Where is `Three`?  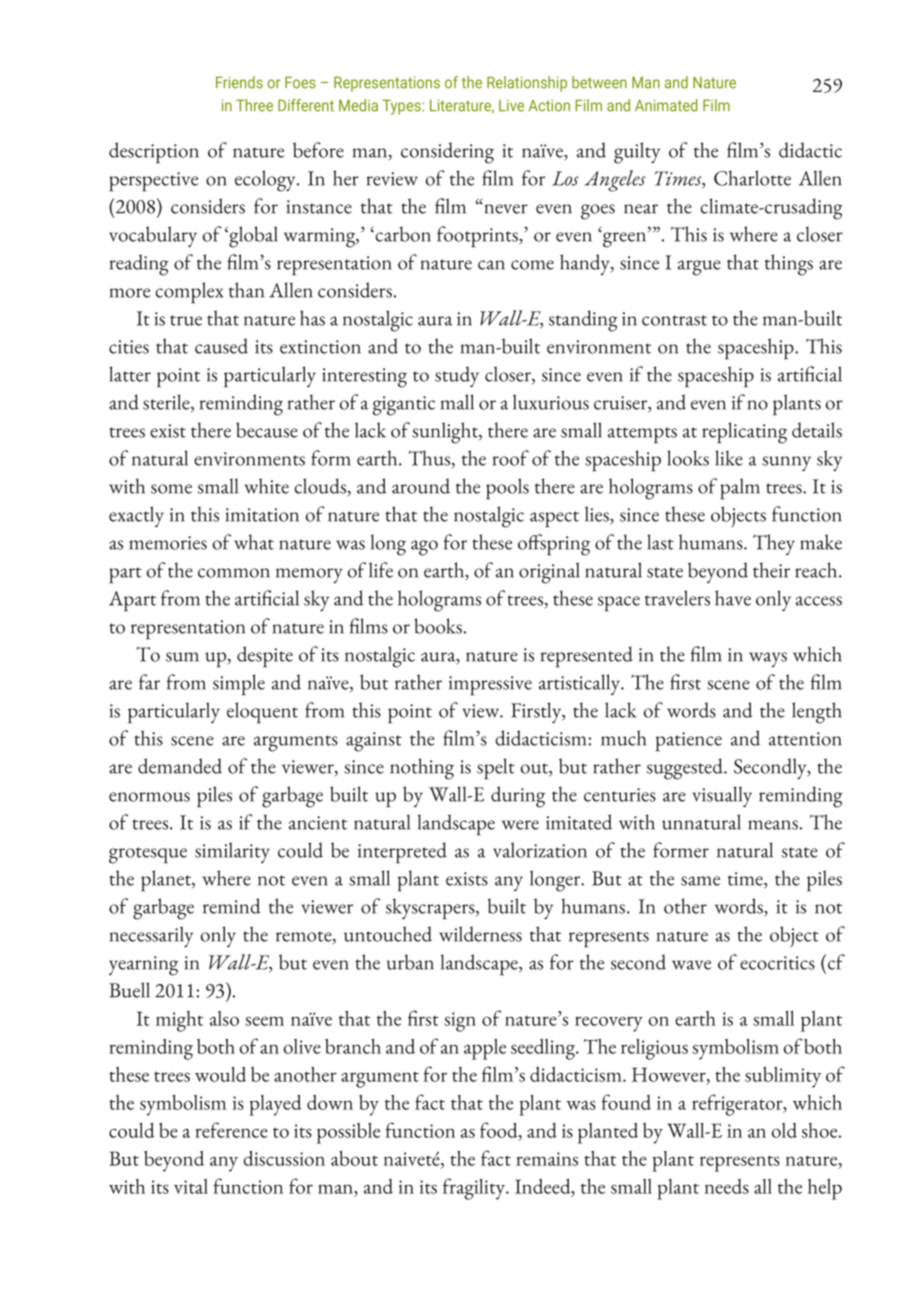
Three is located at coordinates (254, 105).
